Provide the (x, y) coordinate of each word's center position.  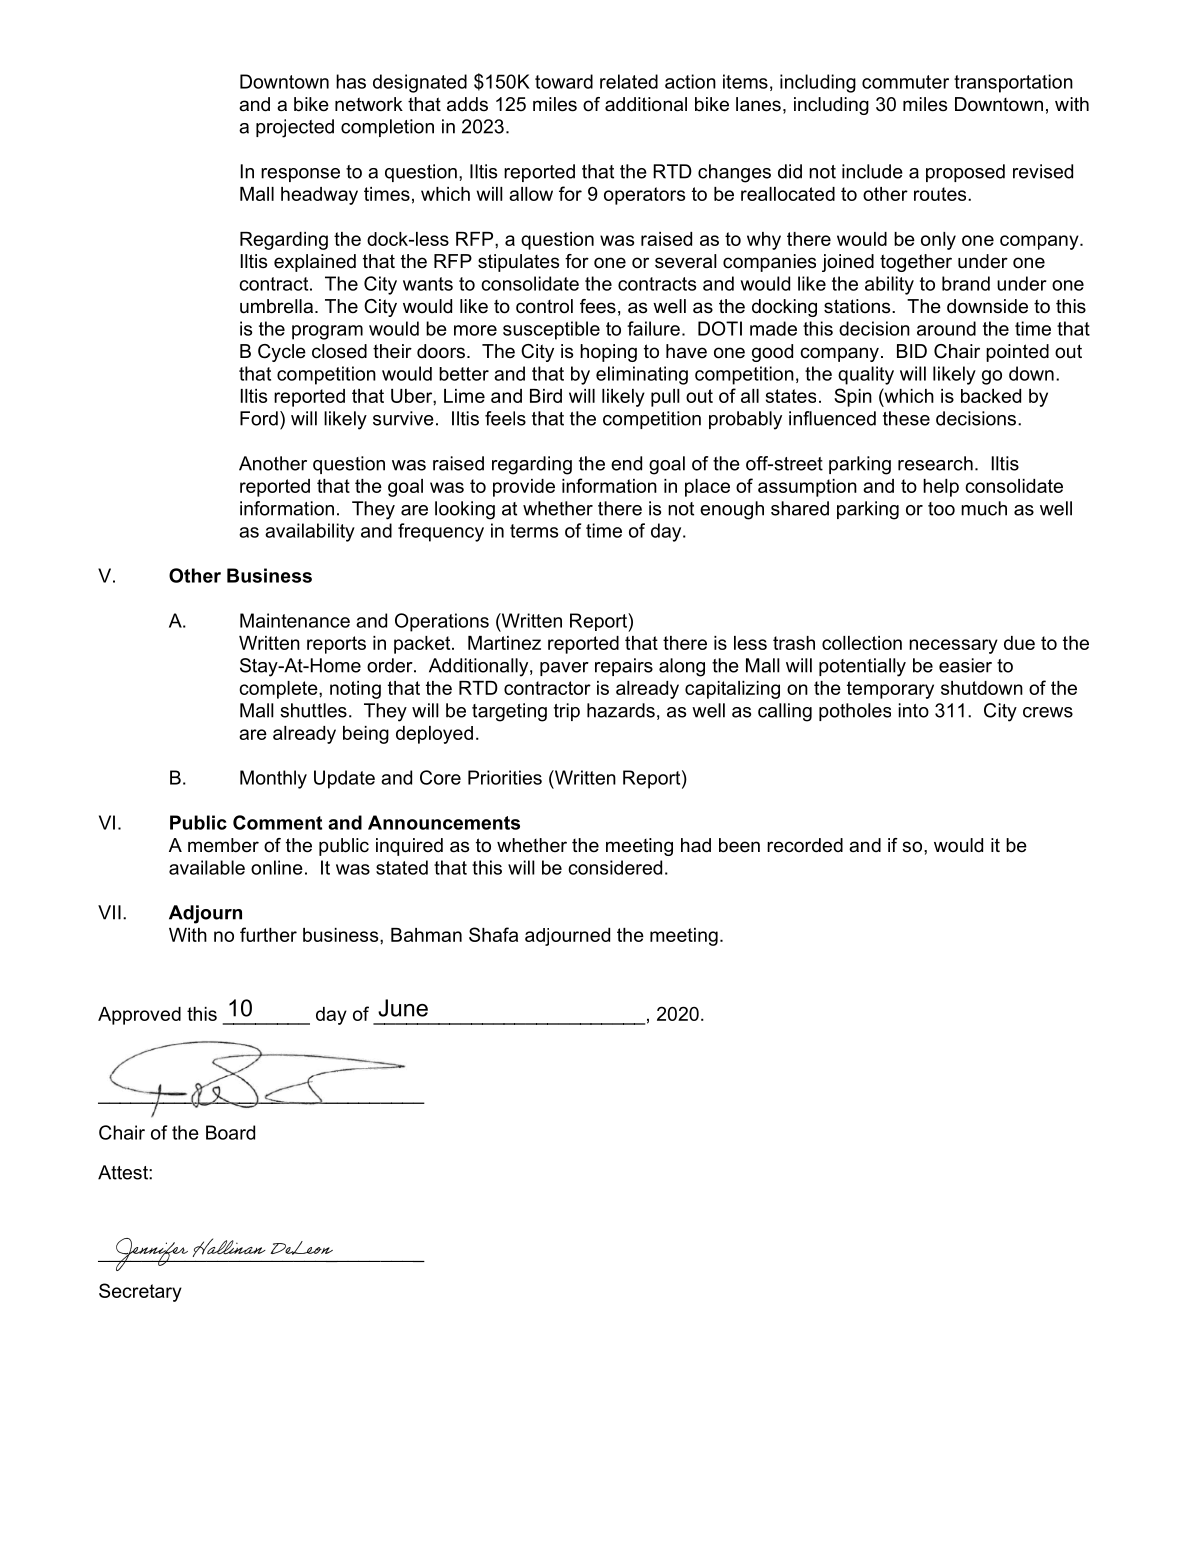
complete (279, 690)
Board (230, 1132)
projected (295, 128)
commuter (905, 82)
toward (564, 81)
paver (564, 669)
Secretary (140, 1292)
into (913, 710)
